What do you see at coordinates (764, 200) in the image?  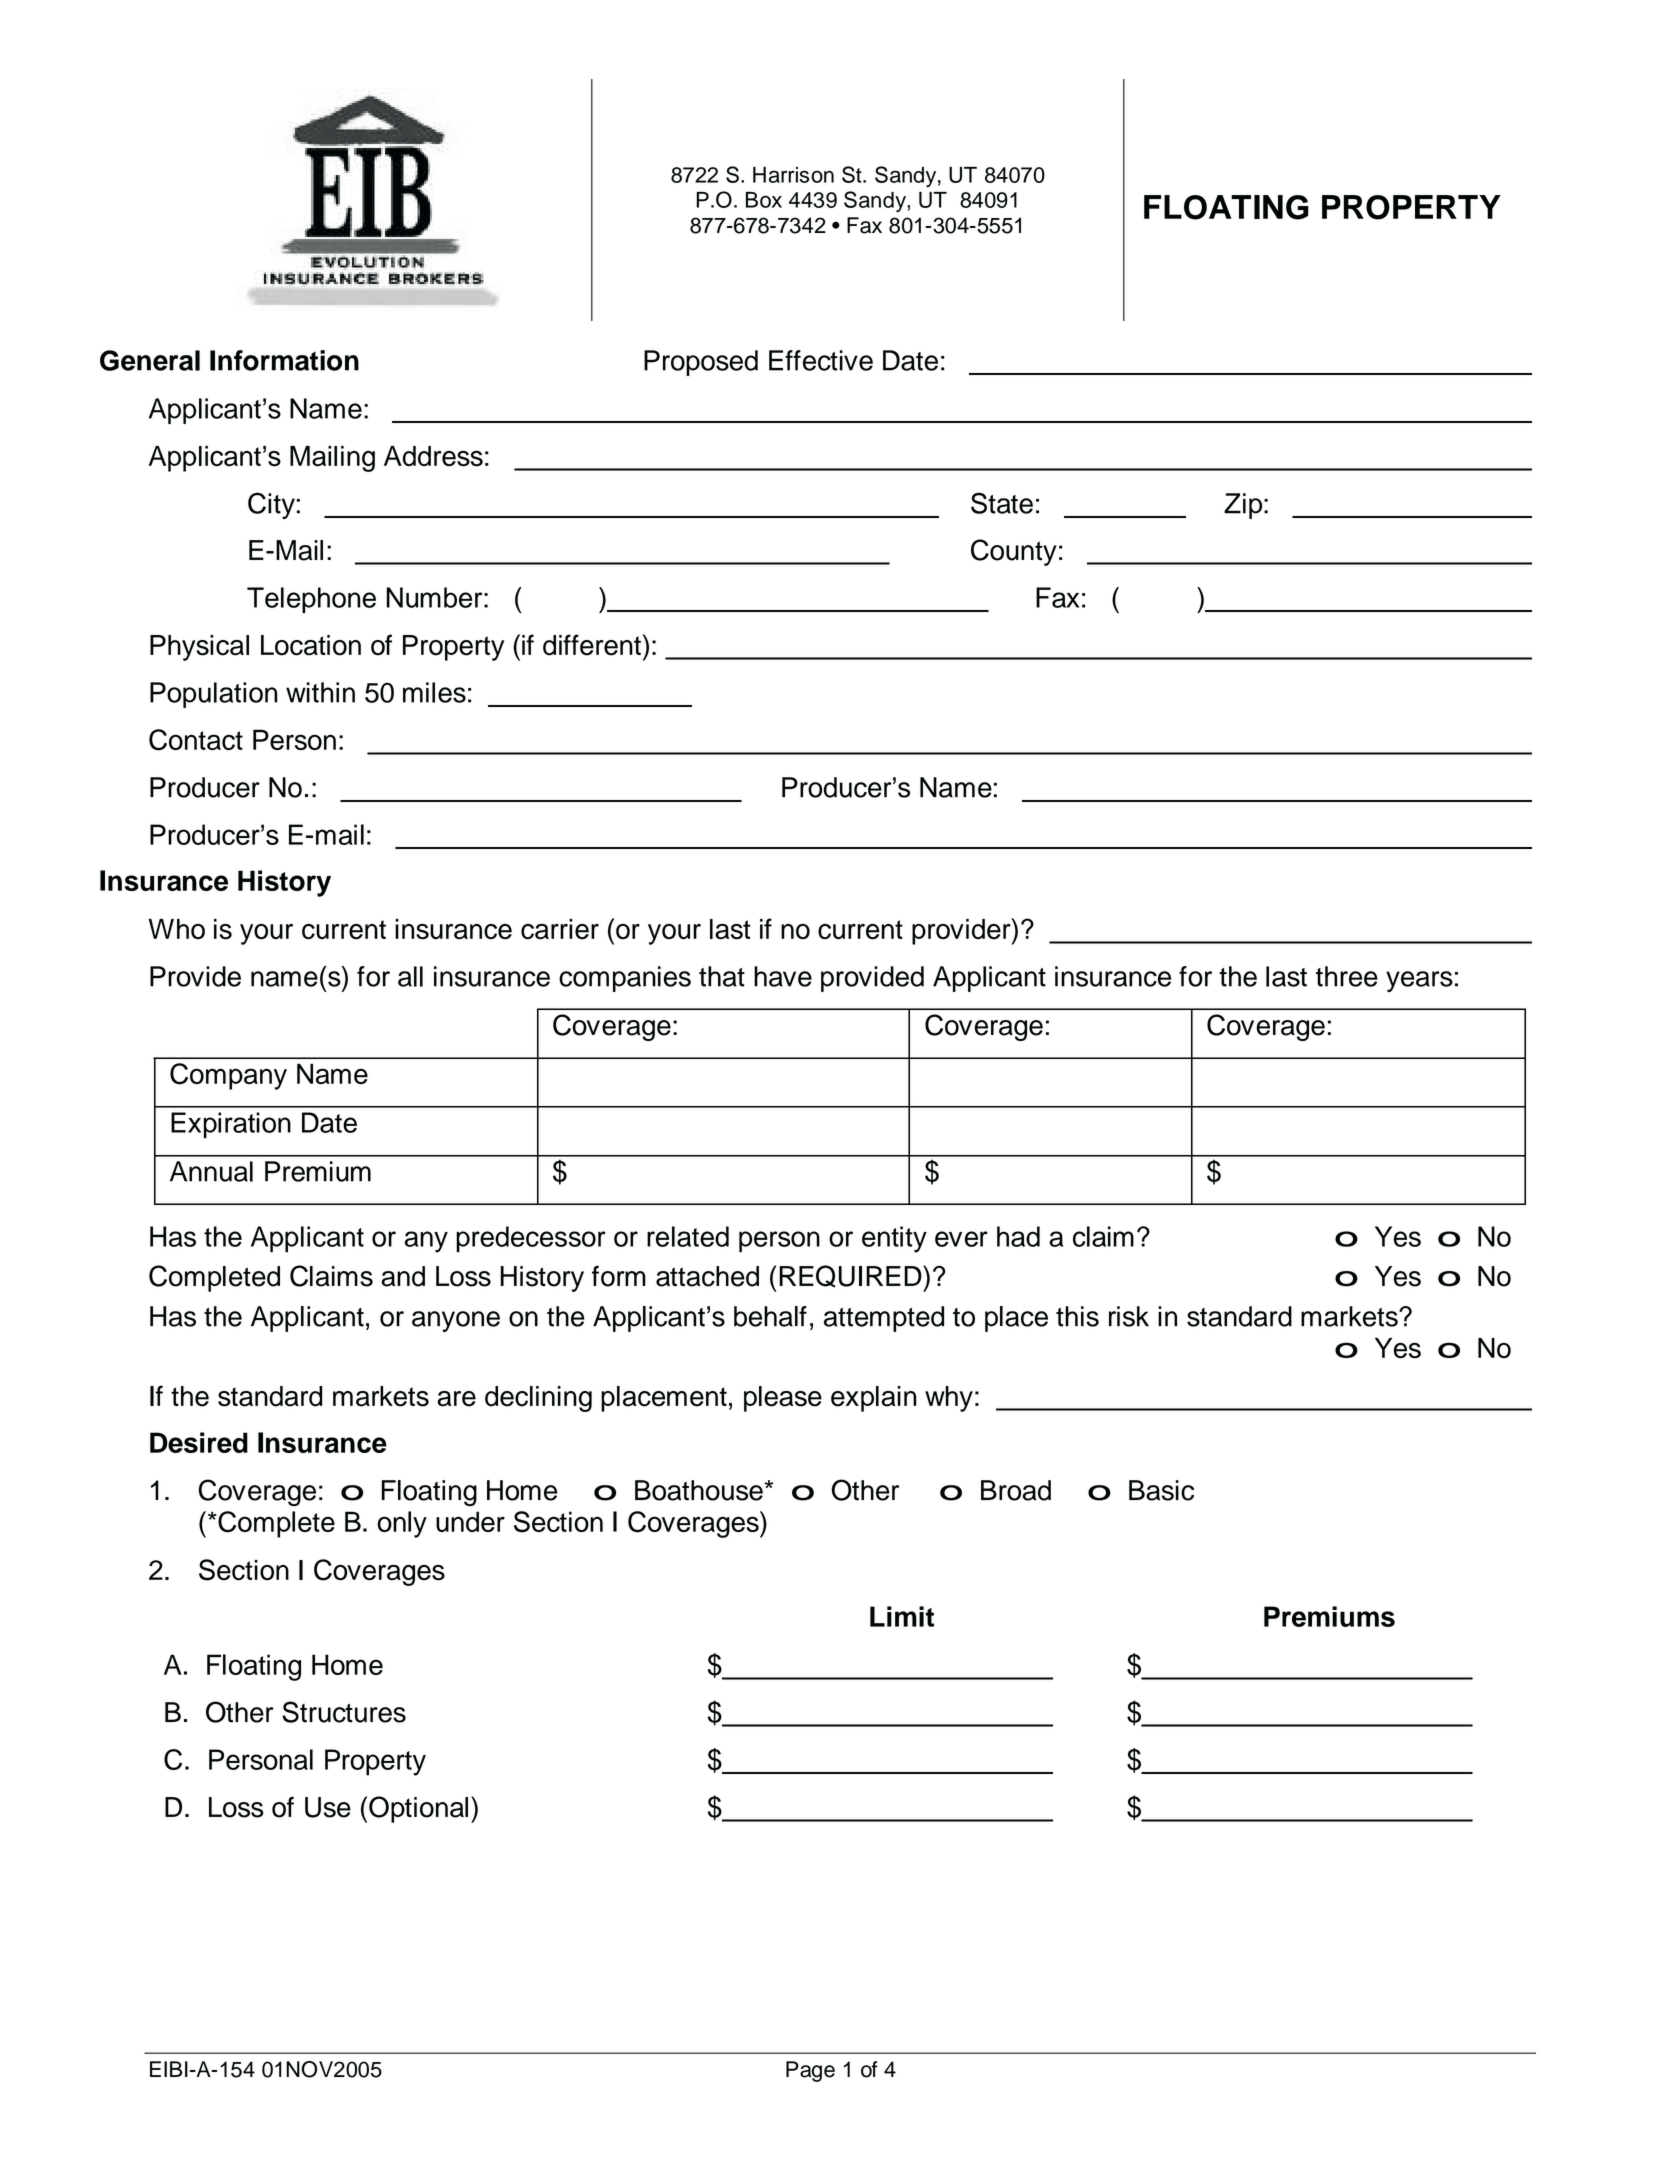 I see `Box` at bounding box center [764, 200].
